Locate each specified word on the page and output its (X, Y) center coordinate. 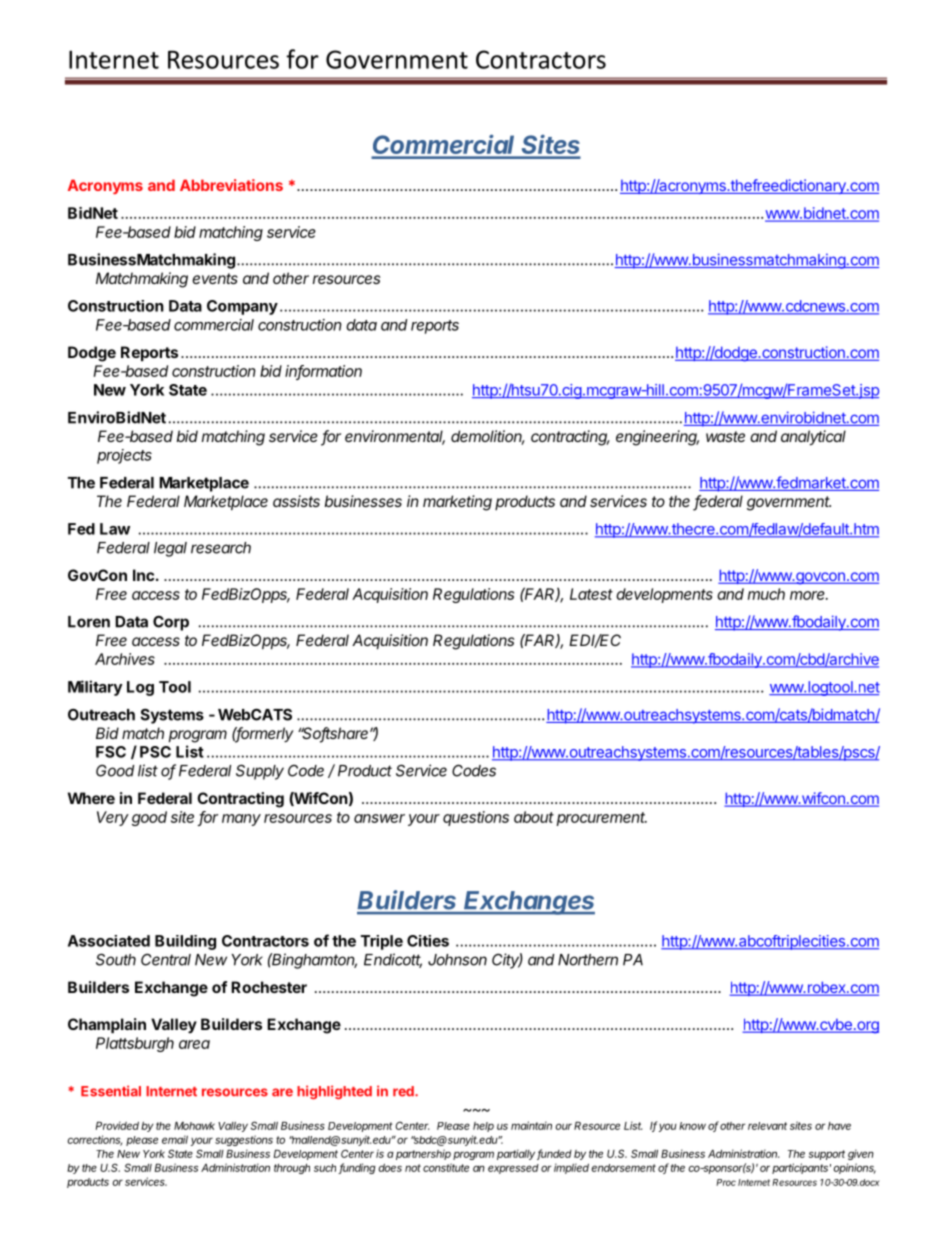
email (175, 1139)
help (483, 1127)
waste (725, 436)
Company (242, 307)
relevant (767, 1126)
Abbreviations (231, 185)
